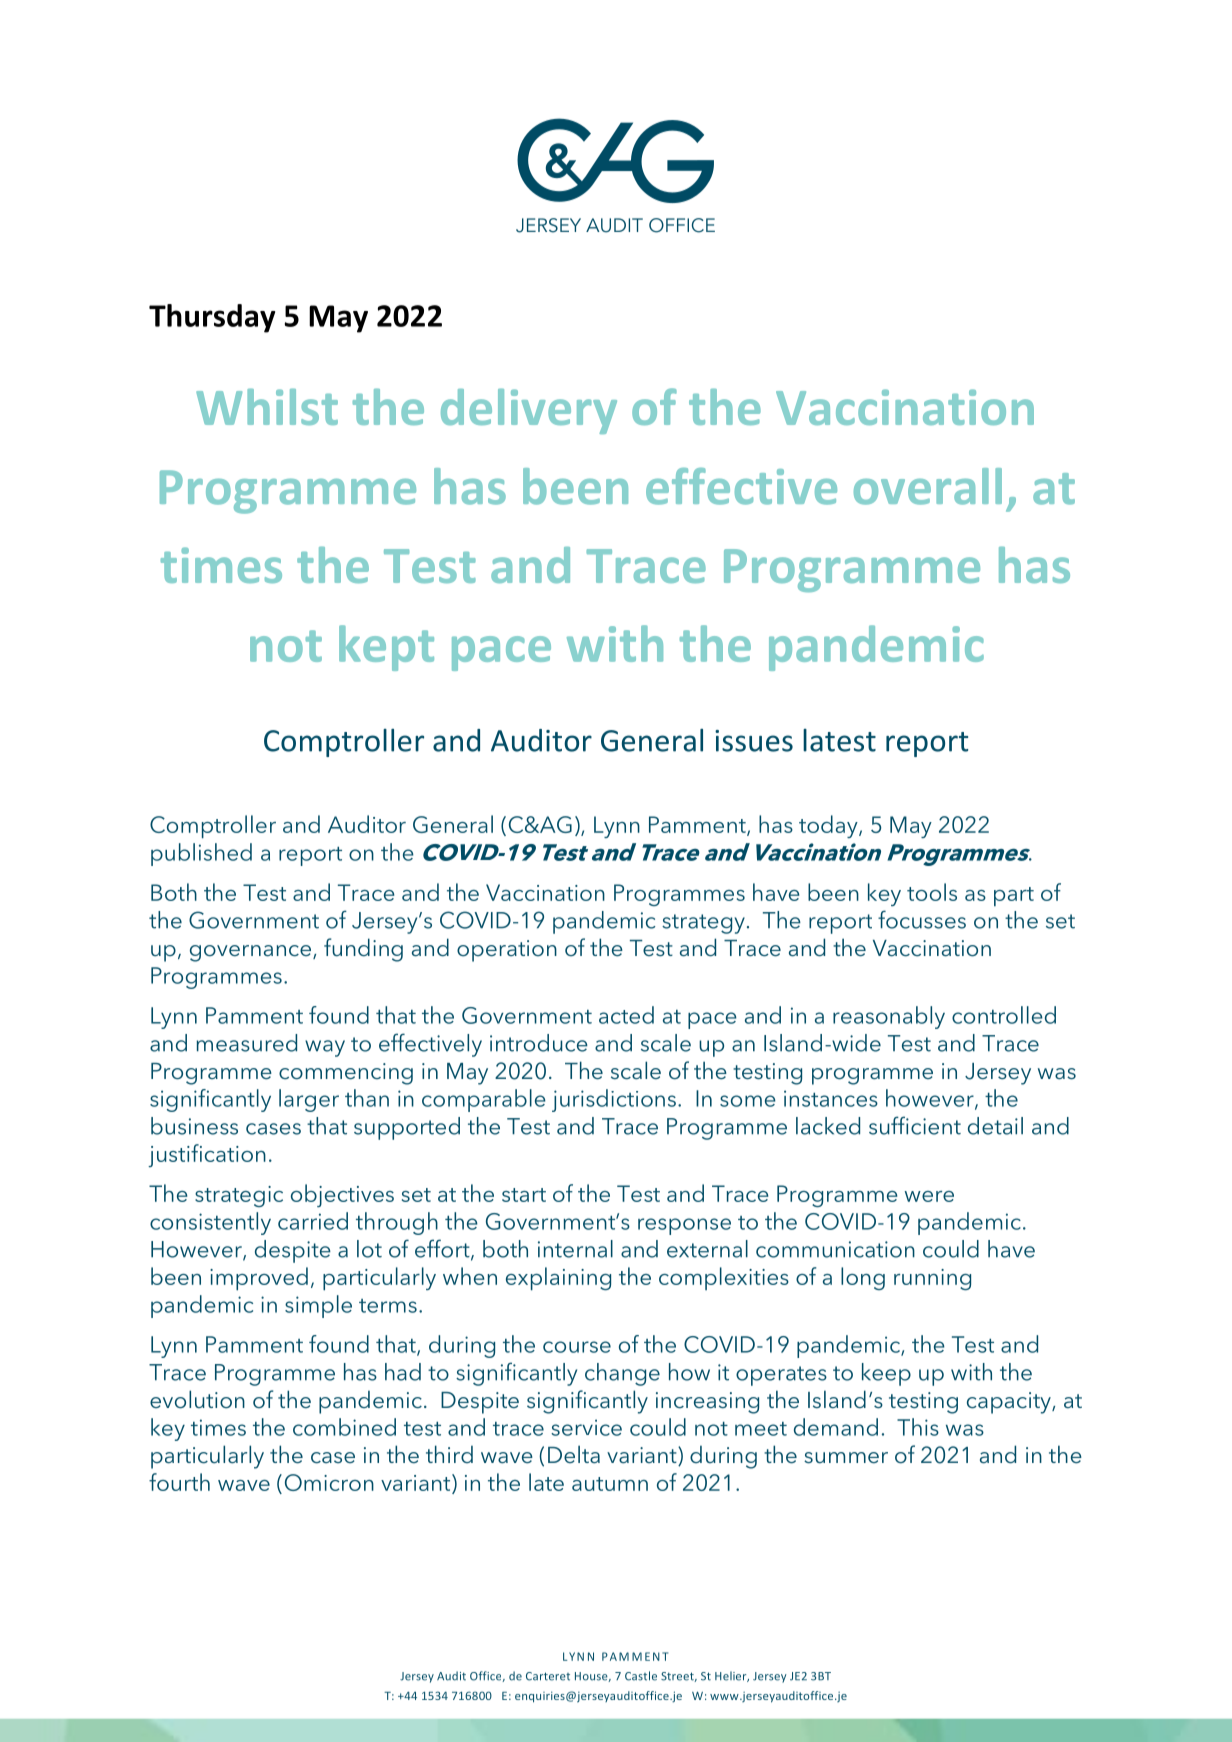 This image has height=1742, width=1232. Describe the element at coordinates (267, 407) in the image. I see `Whilst` at that location.
